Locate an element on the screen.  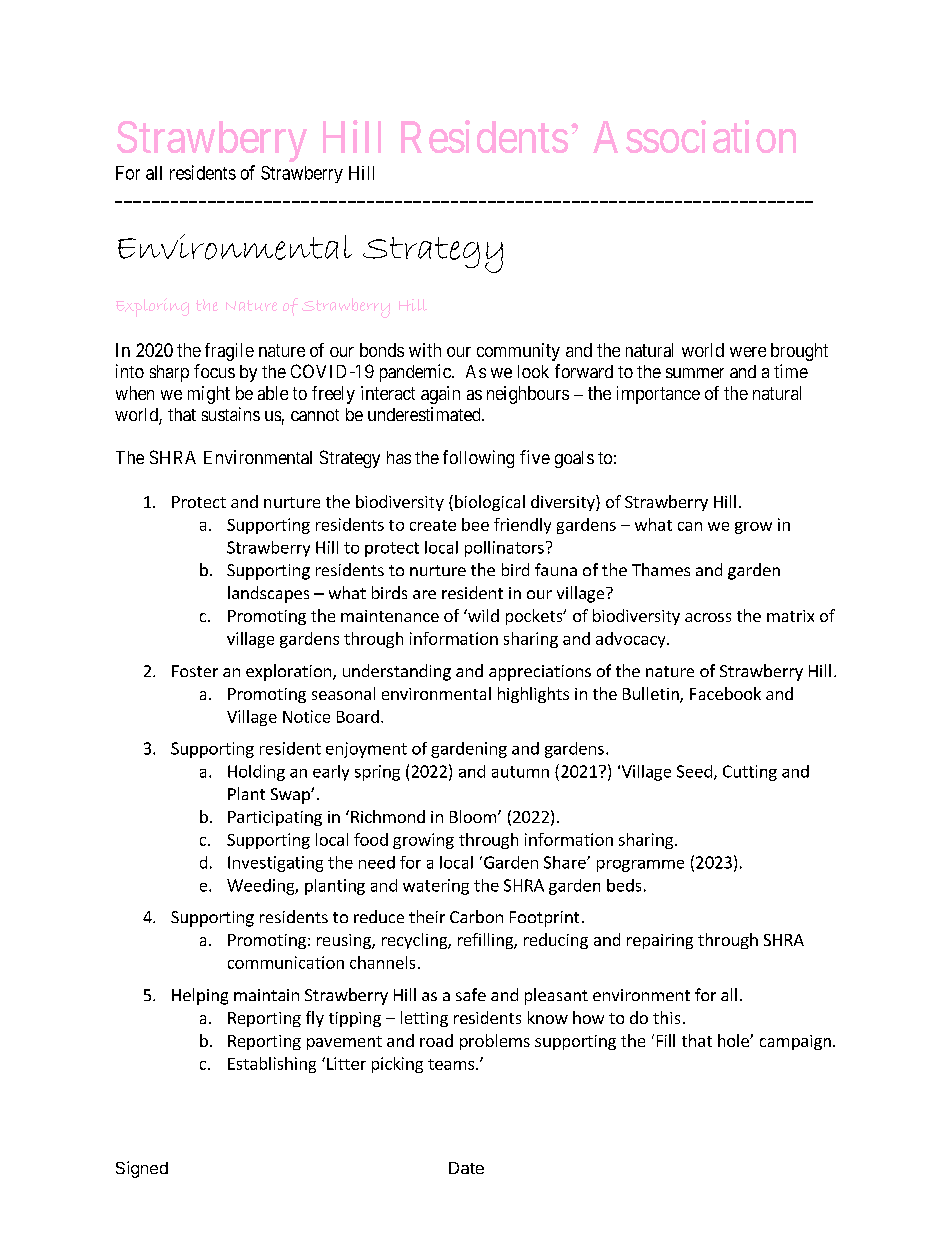
again is located at coordinates (440, 395).
